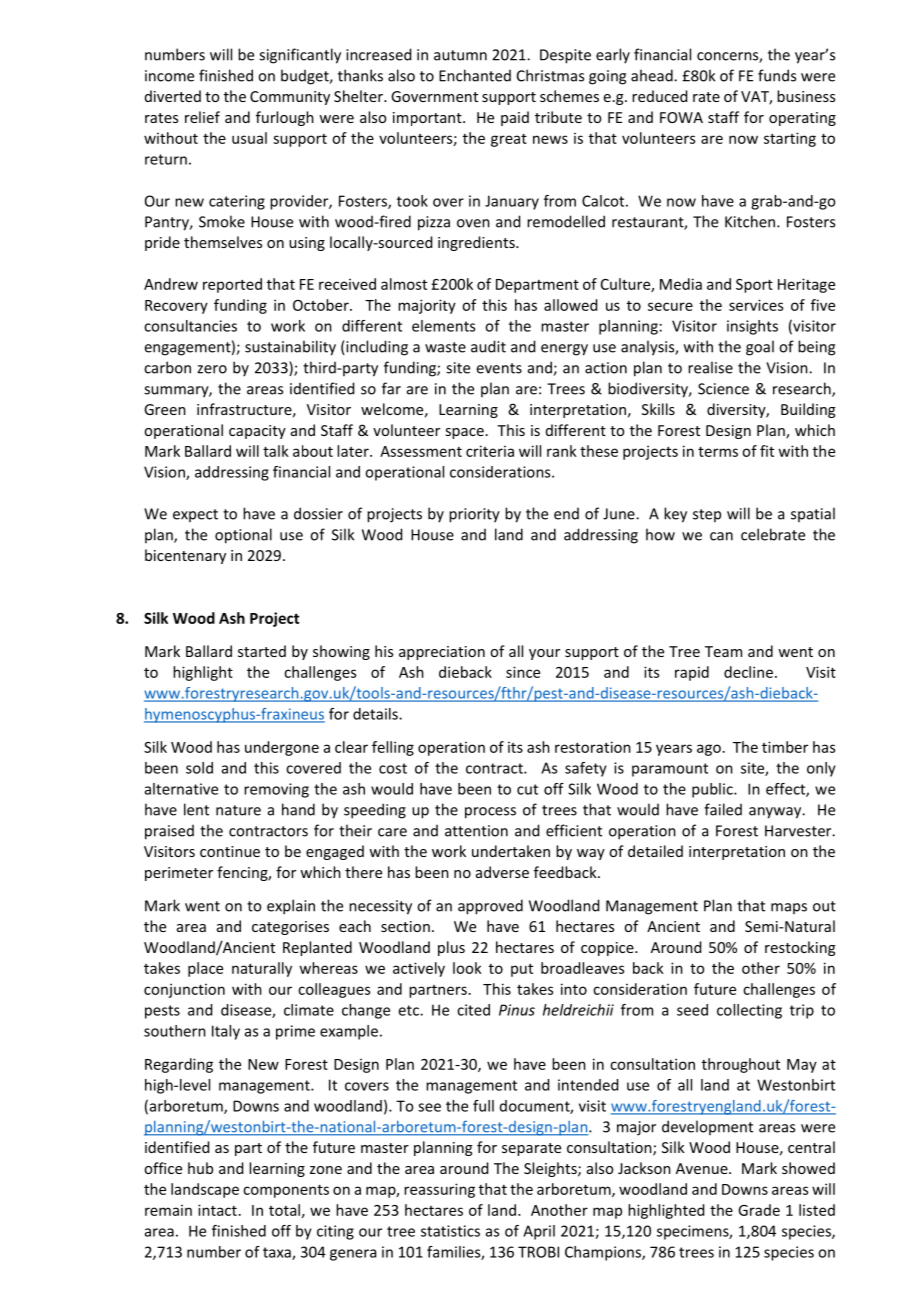 The height and width of the image is (1308, 924). I want to click on since, so click(523, 672).
